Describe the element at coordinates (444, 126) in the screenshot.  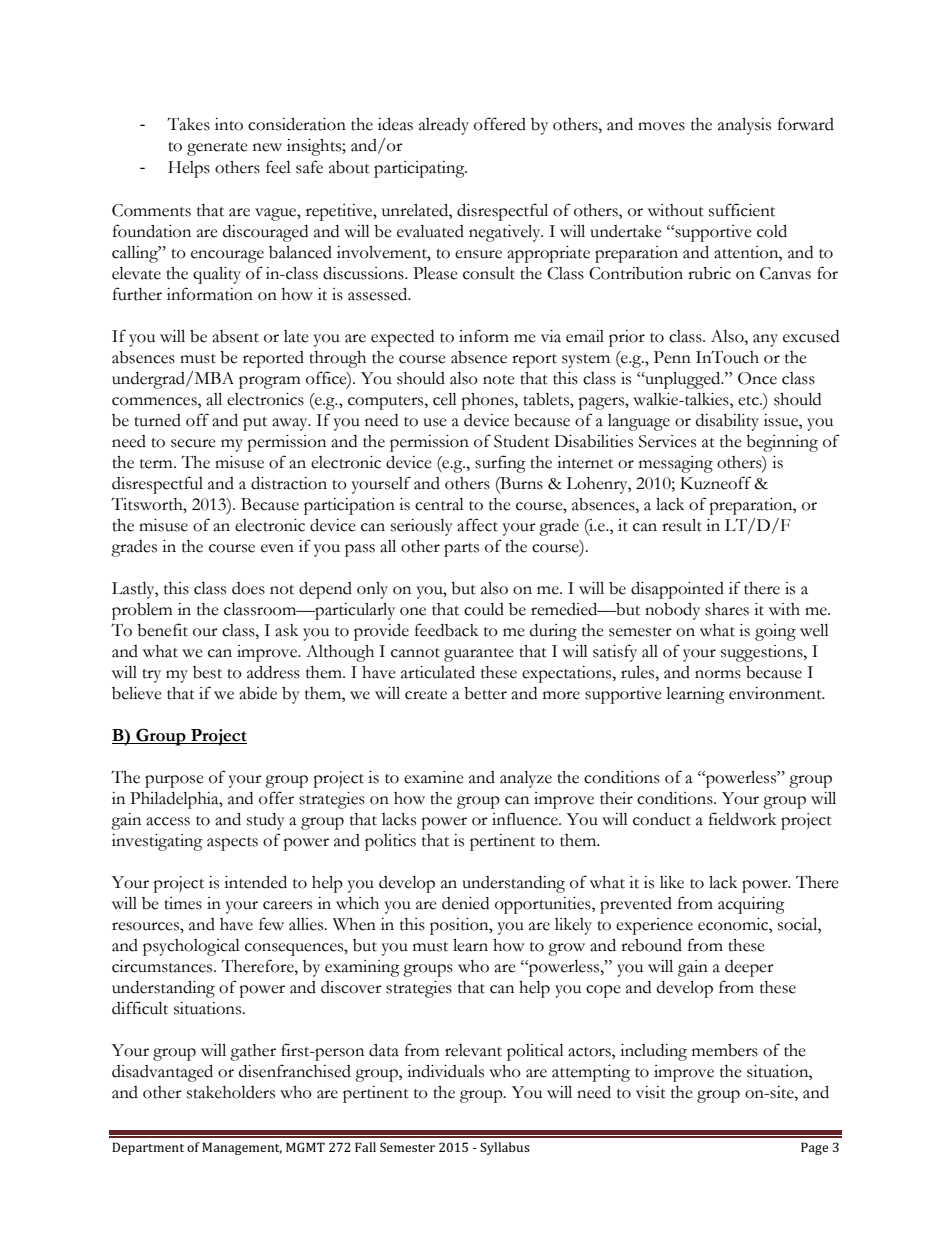
I see `already` at that location.
